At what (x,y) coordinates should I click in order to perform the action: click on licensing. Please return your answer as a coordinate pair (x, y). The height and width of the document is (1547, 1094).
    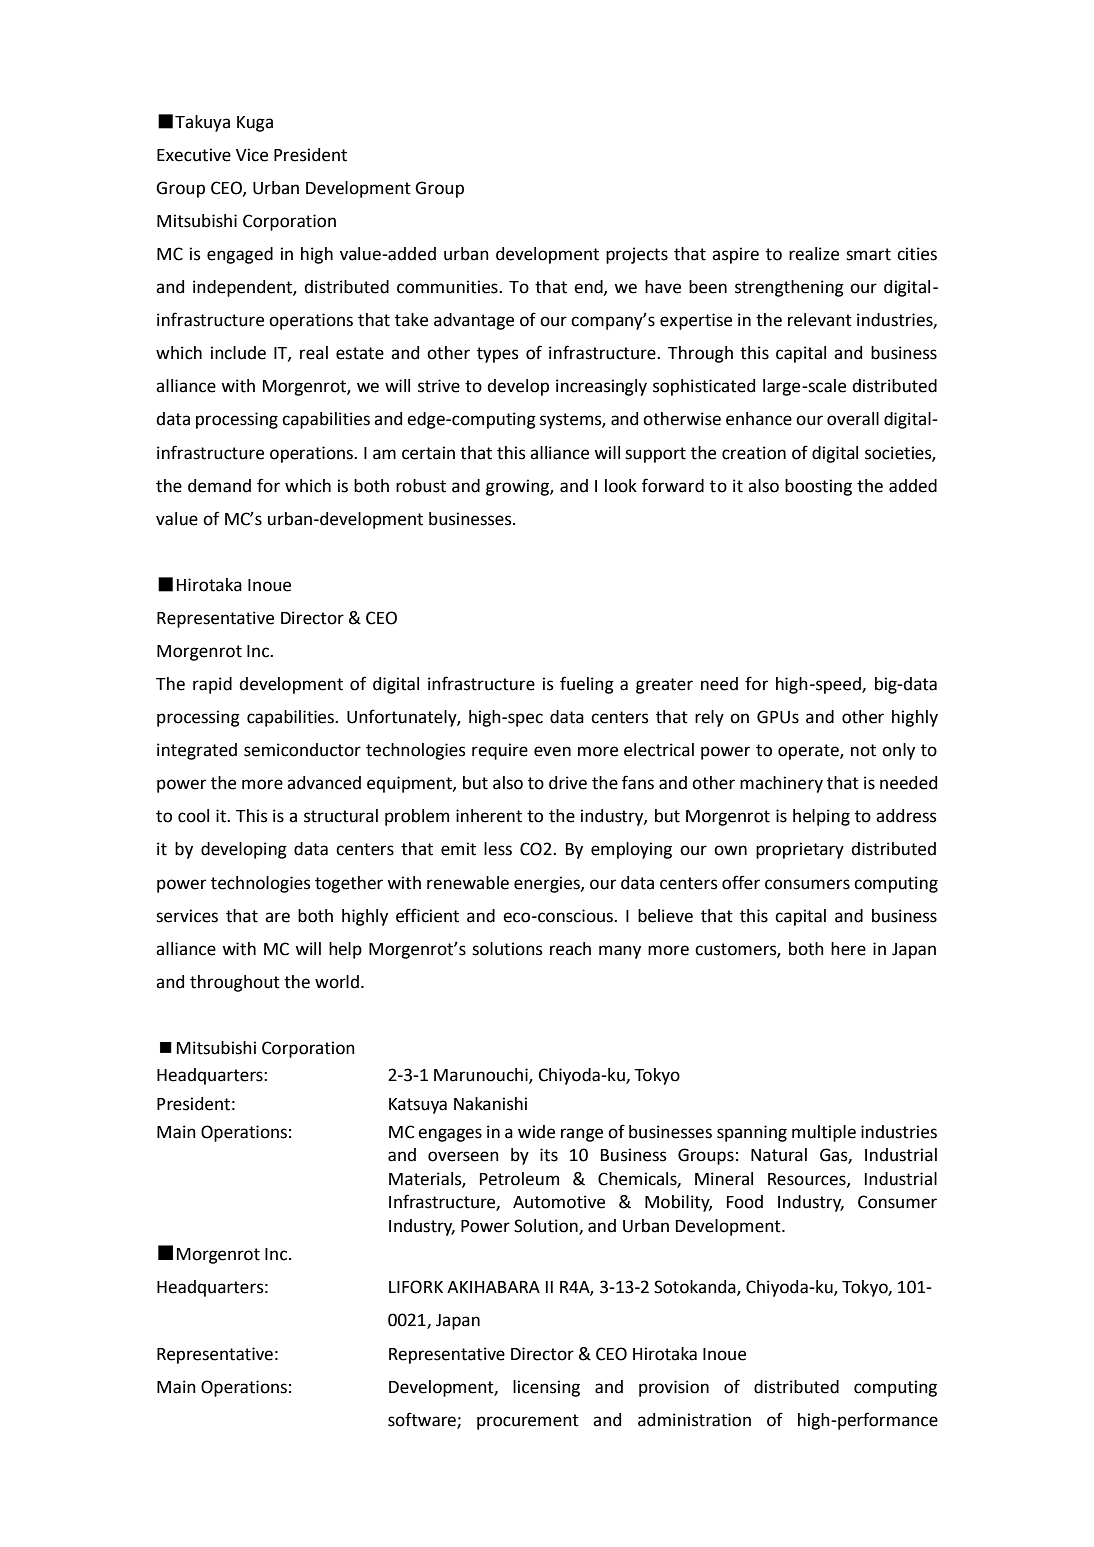
    Looking at the image, I should click on (546, 1388).
